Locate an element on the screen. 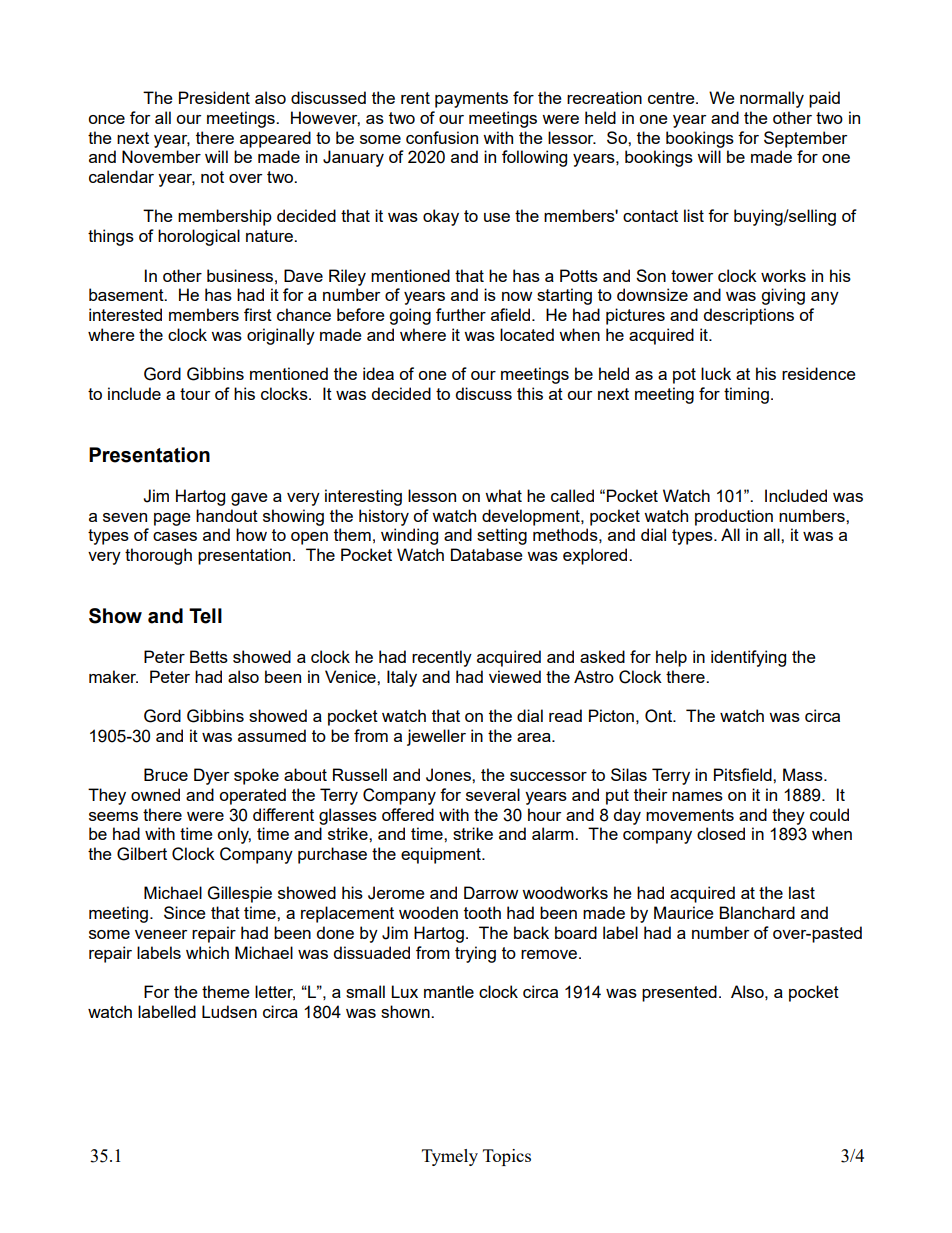 The width and height of the screenshot is (952, 1233). Topics is located at coordinates (507, 1157).
